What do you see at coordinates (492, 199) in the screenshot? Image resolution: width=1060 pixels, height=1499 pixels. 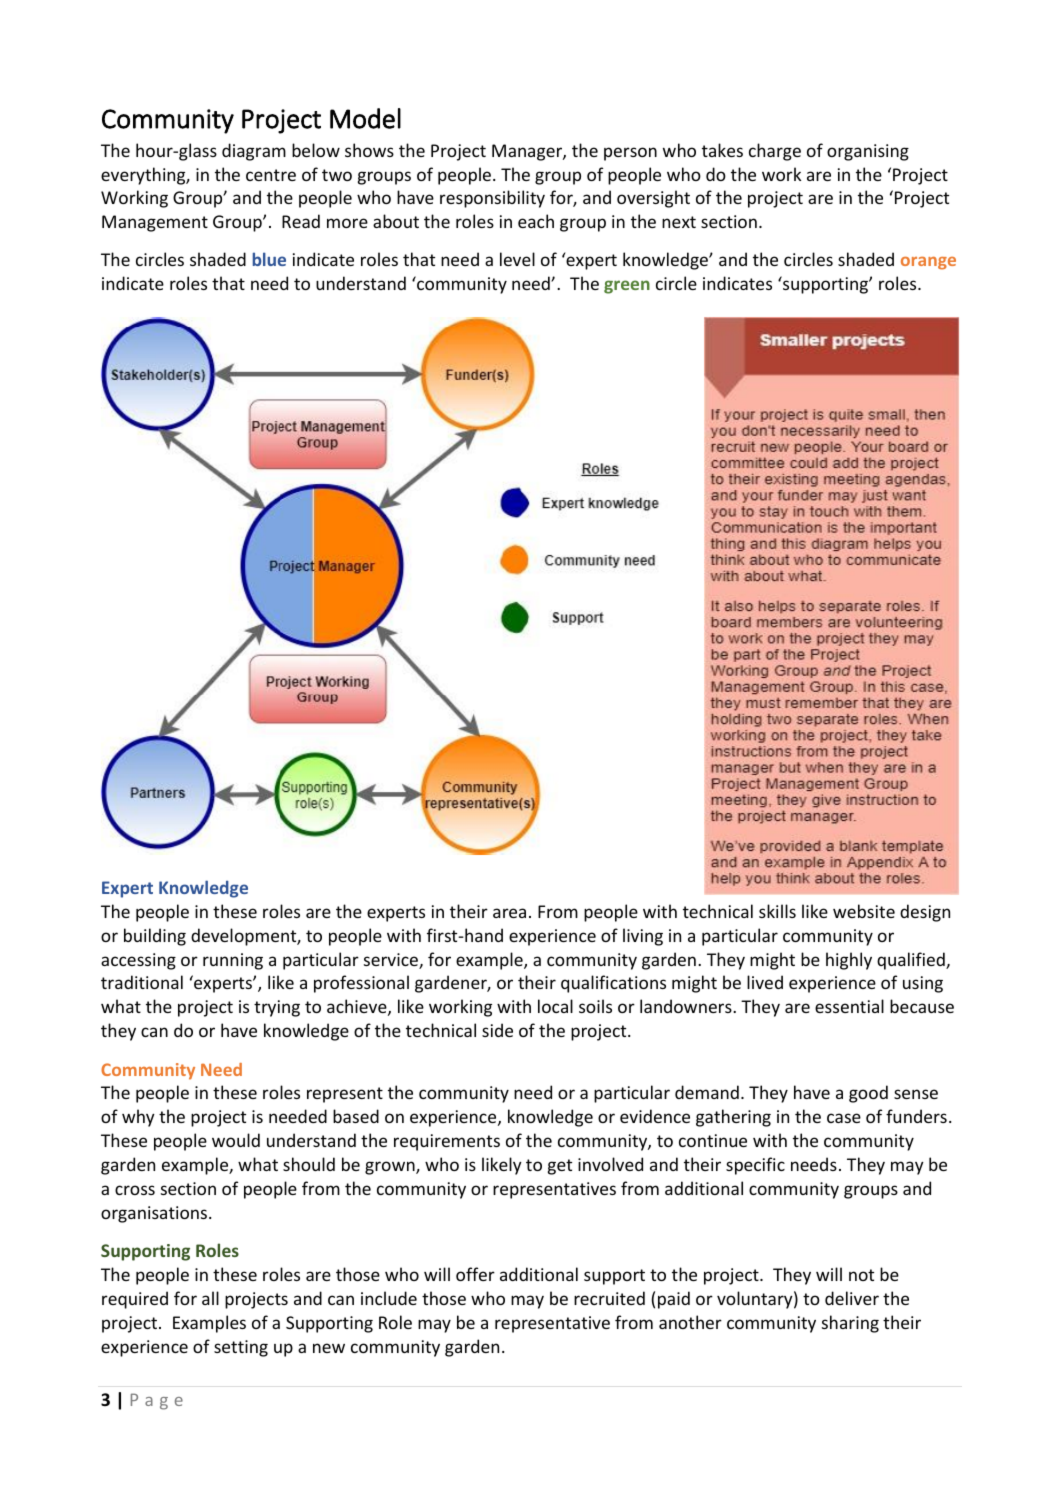 I see `responsibility` at bounding box center [492, 199].
